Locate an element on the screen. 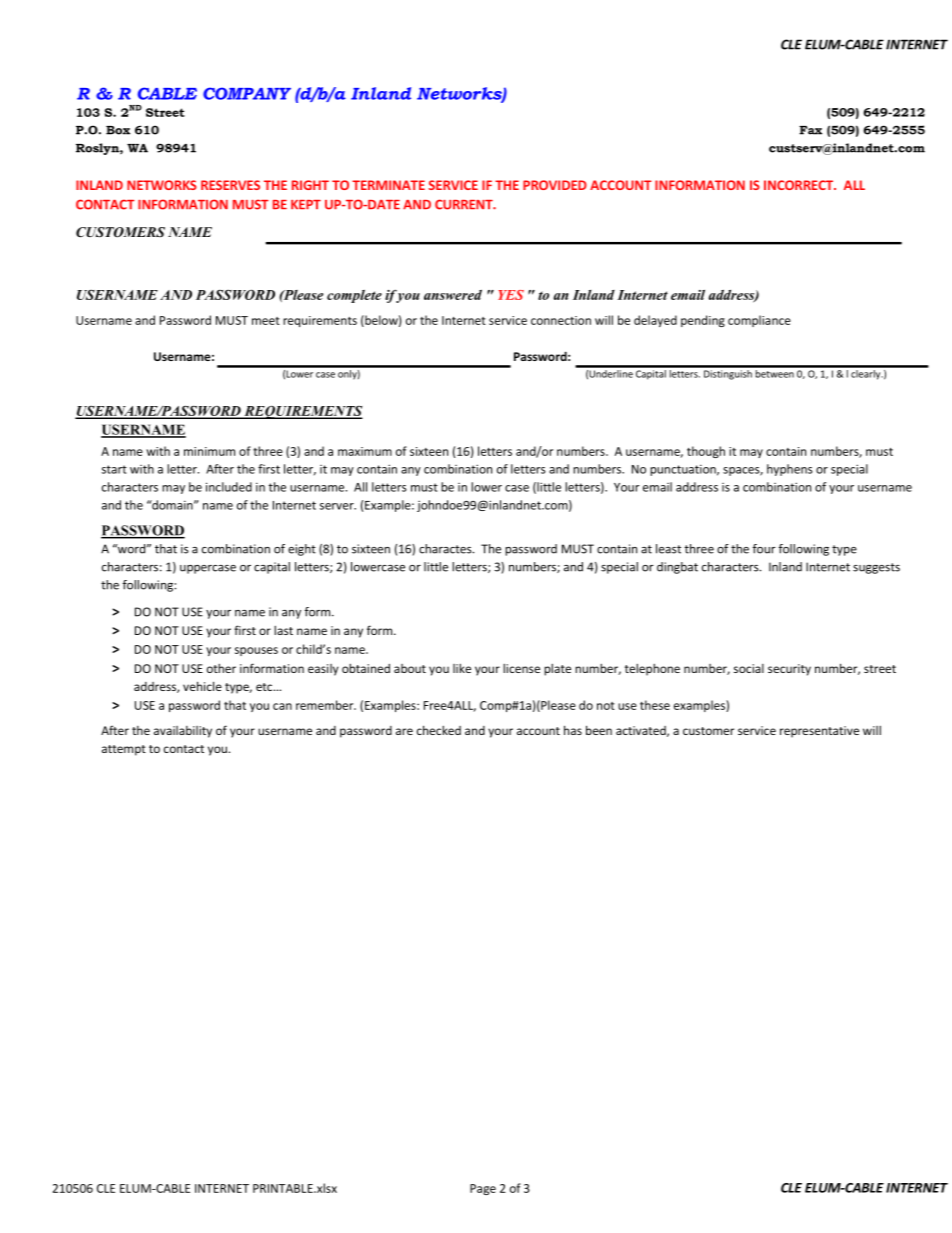 The height and width of the screenshot is (1233, 952). PROVIDED is located at coordinates (555, 185).
